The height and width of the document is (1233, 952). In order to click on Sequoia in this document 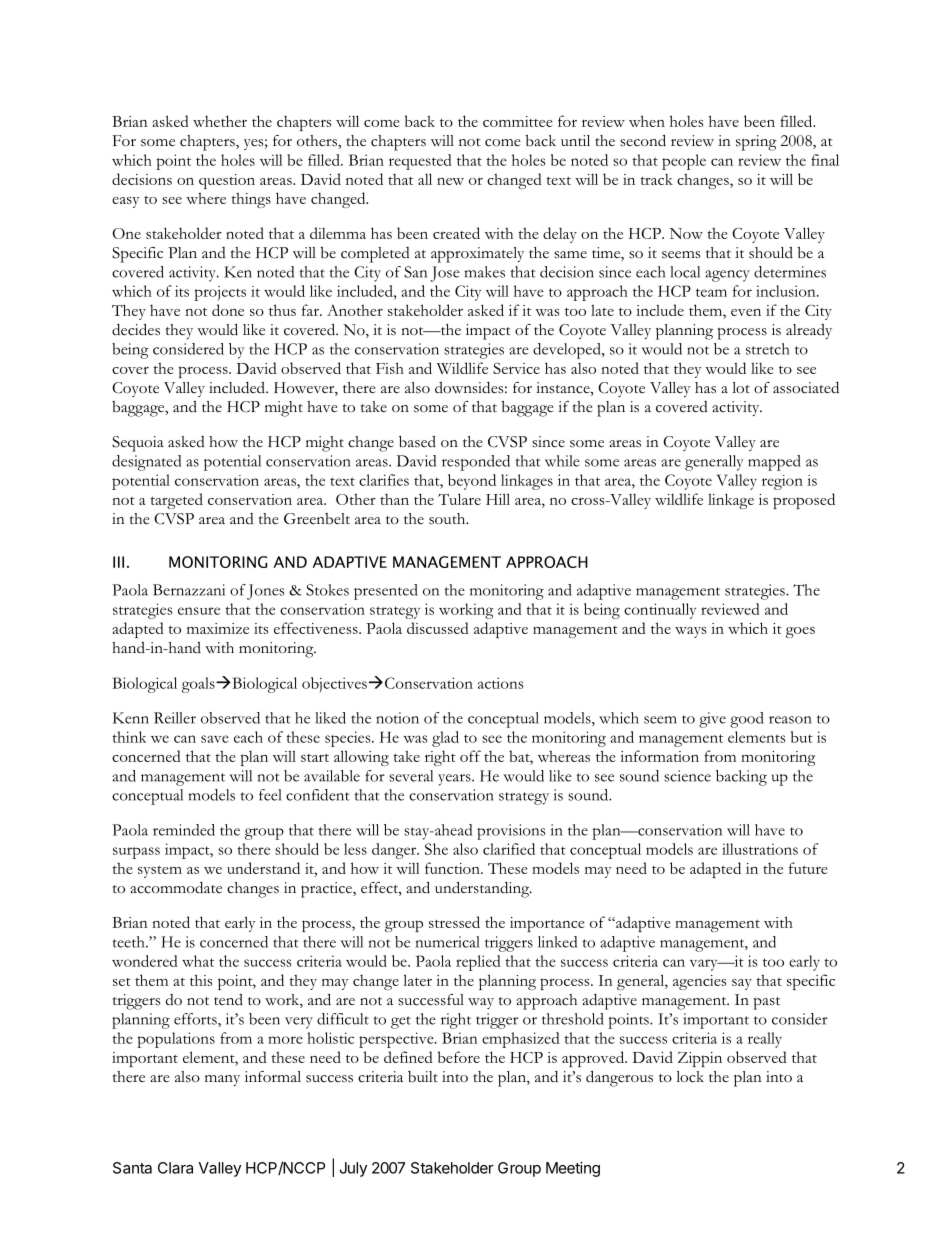, I will do `click(138, 444)`.
